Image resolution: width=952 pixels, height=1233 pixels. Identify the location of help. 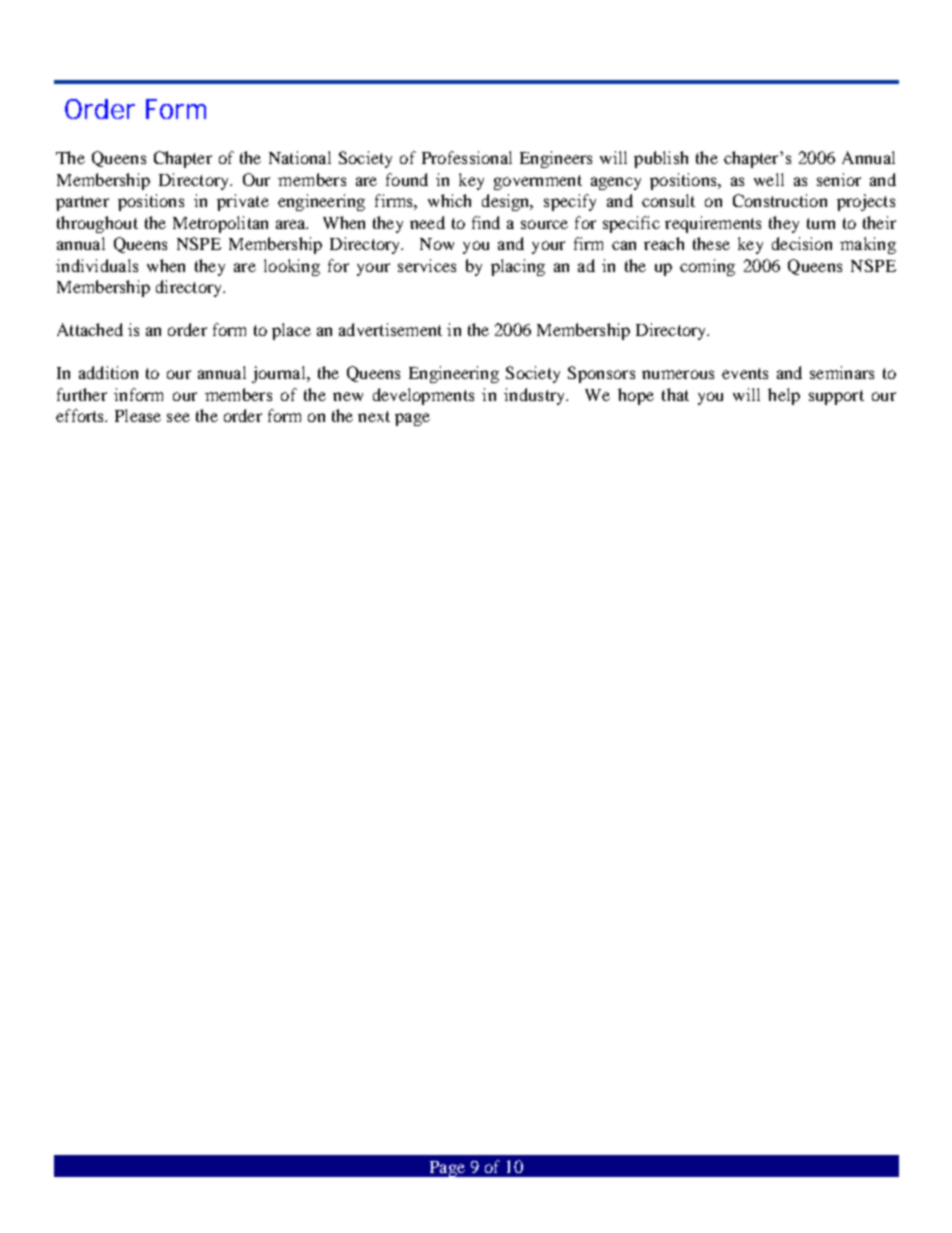
(784, 396).
